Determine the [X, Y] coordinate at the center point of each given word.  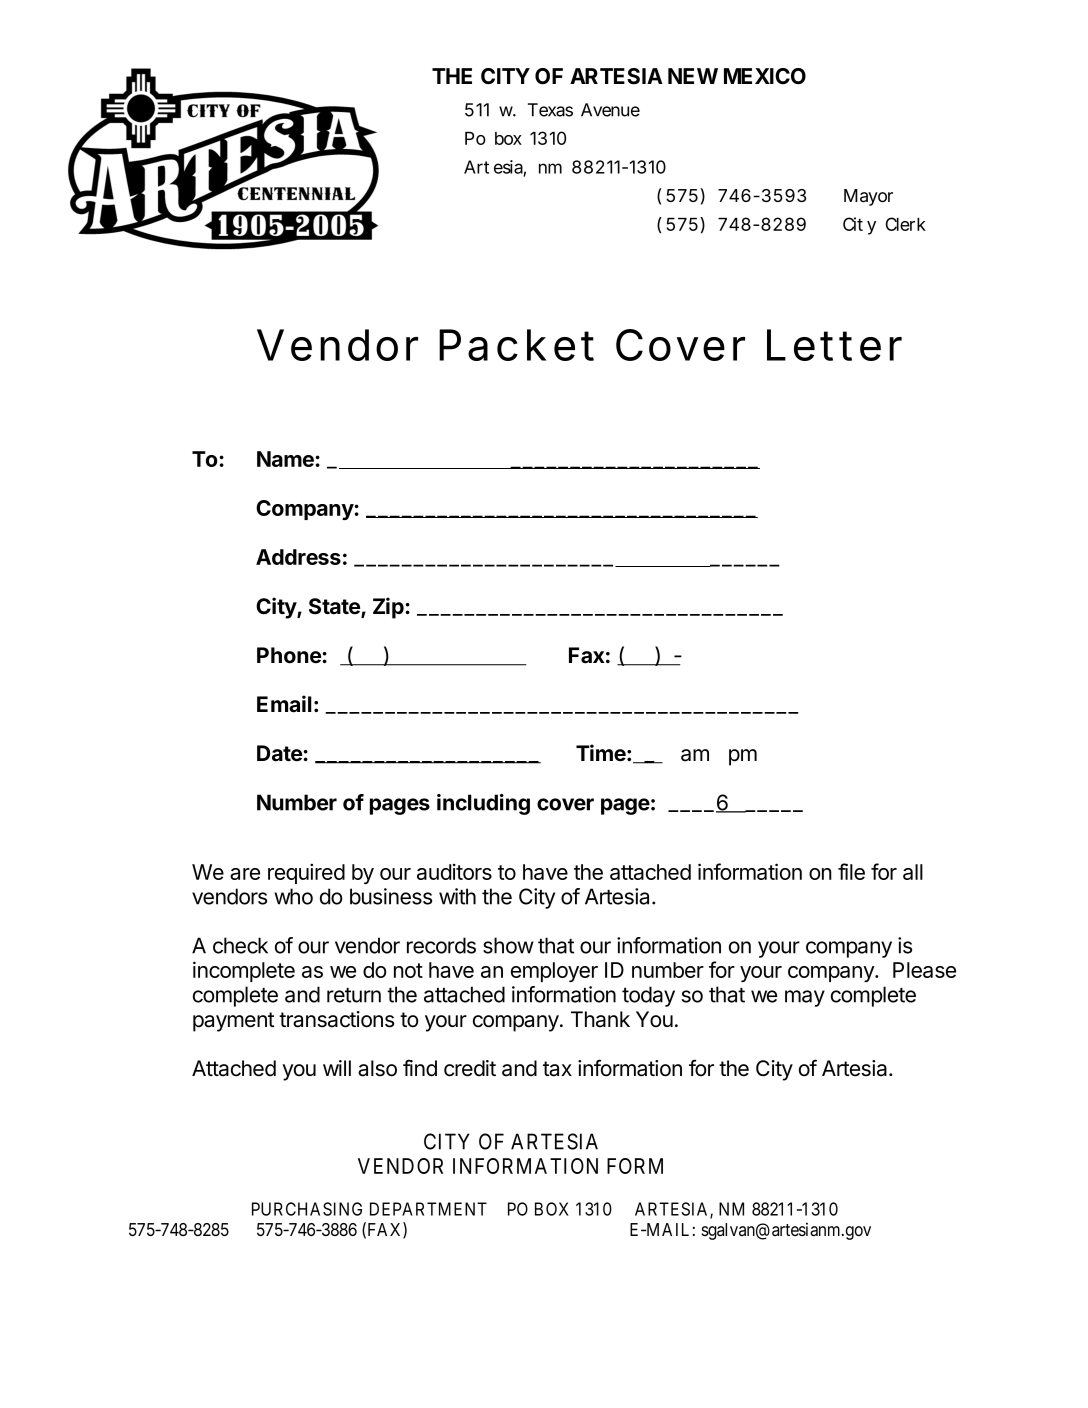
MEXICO [765, 76]
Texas [550, 110]
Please [924, 970]
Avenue [610, 110]
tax [557, 1069]
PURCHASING [307, 1209]
